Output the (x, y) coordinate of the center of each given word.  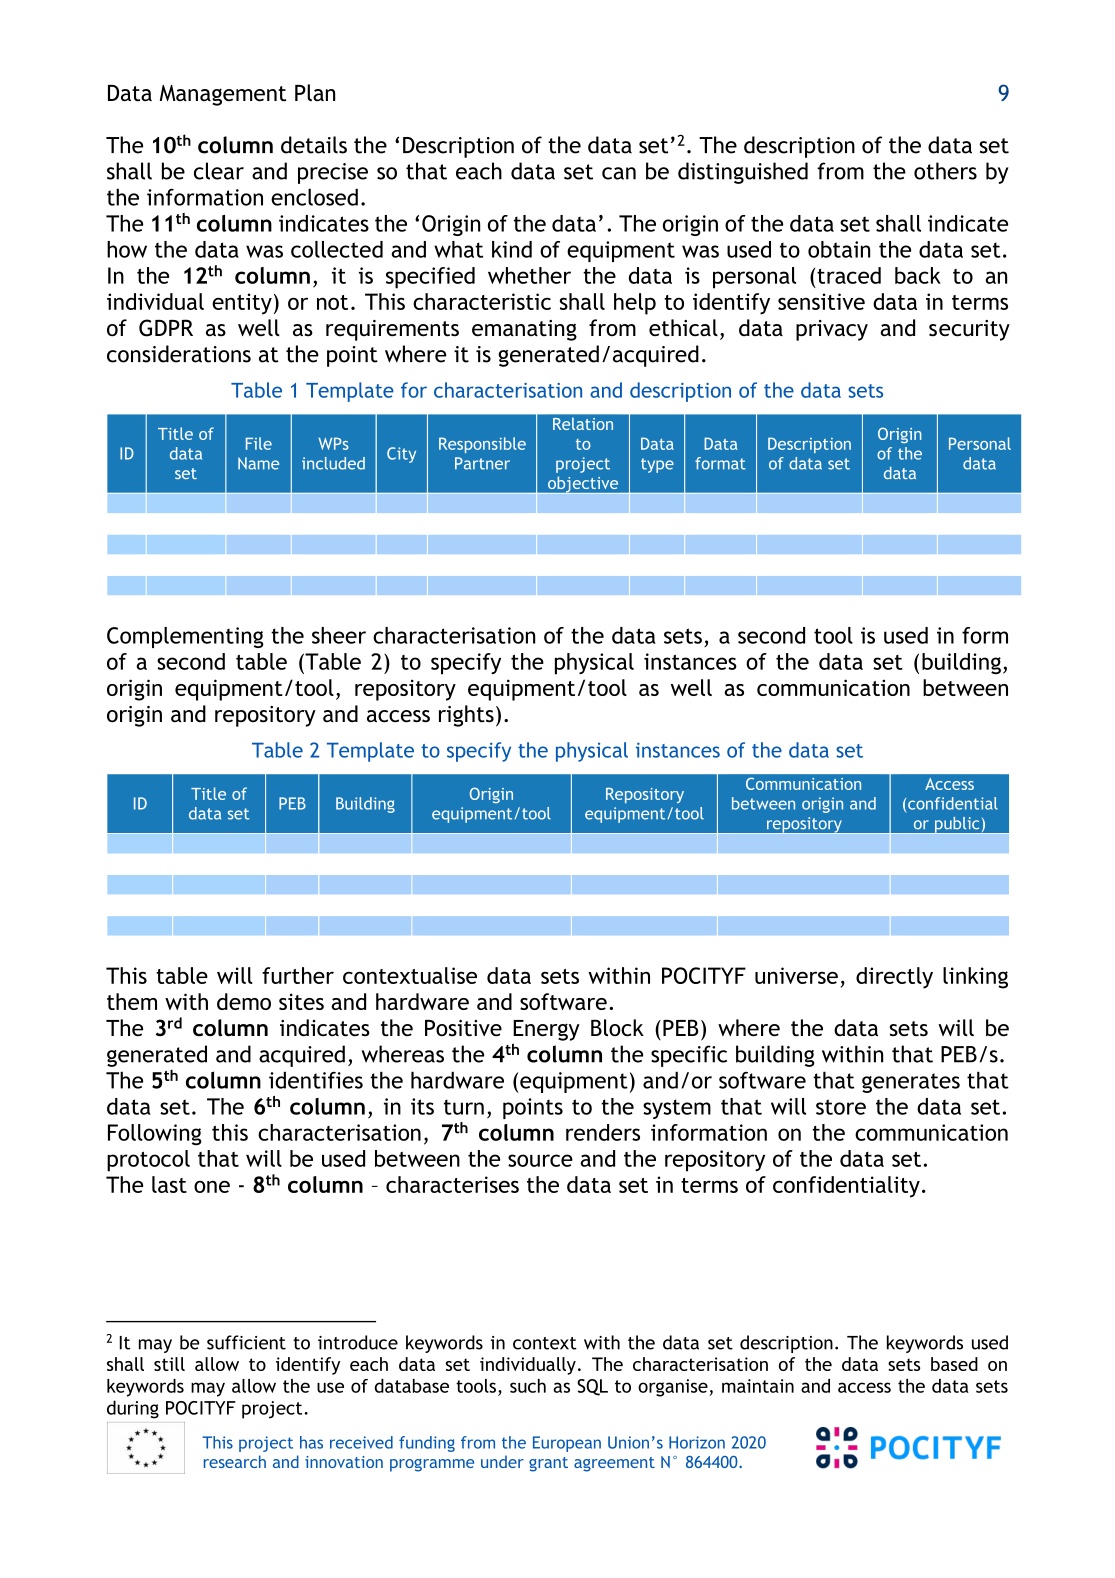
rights (466, 716)
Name (258, 463)
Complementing (185, 637)
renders (603, 1132)
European (567, 1444)
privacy (832, 330)
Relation (583, 424)
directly (894, 978)
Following (155, 1135)
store (841, 1107)
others (945, 171)
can (619, 173)
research (235, 1461)
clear (219, 171)
